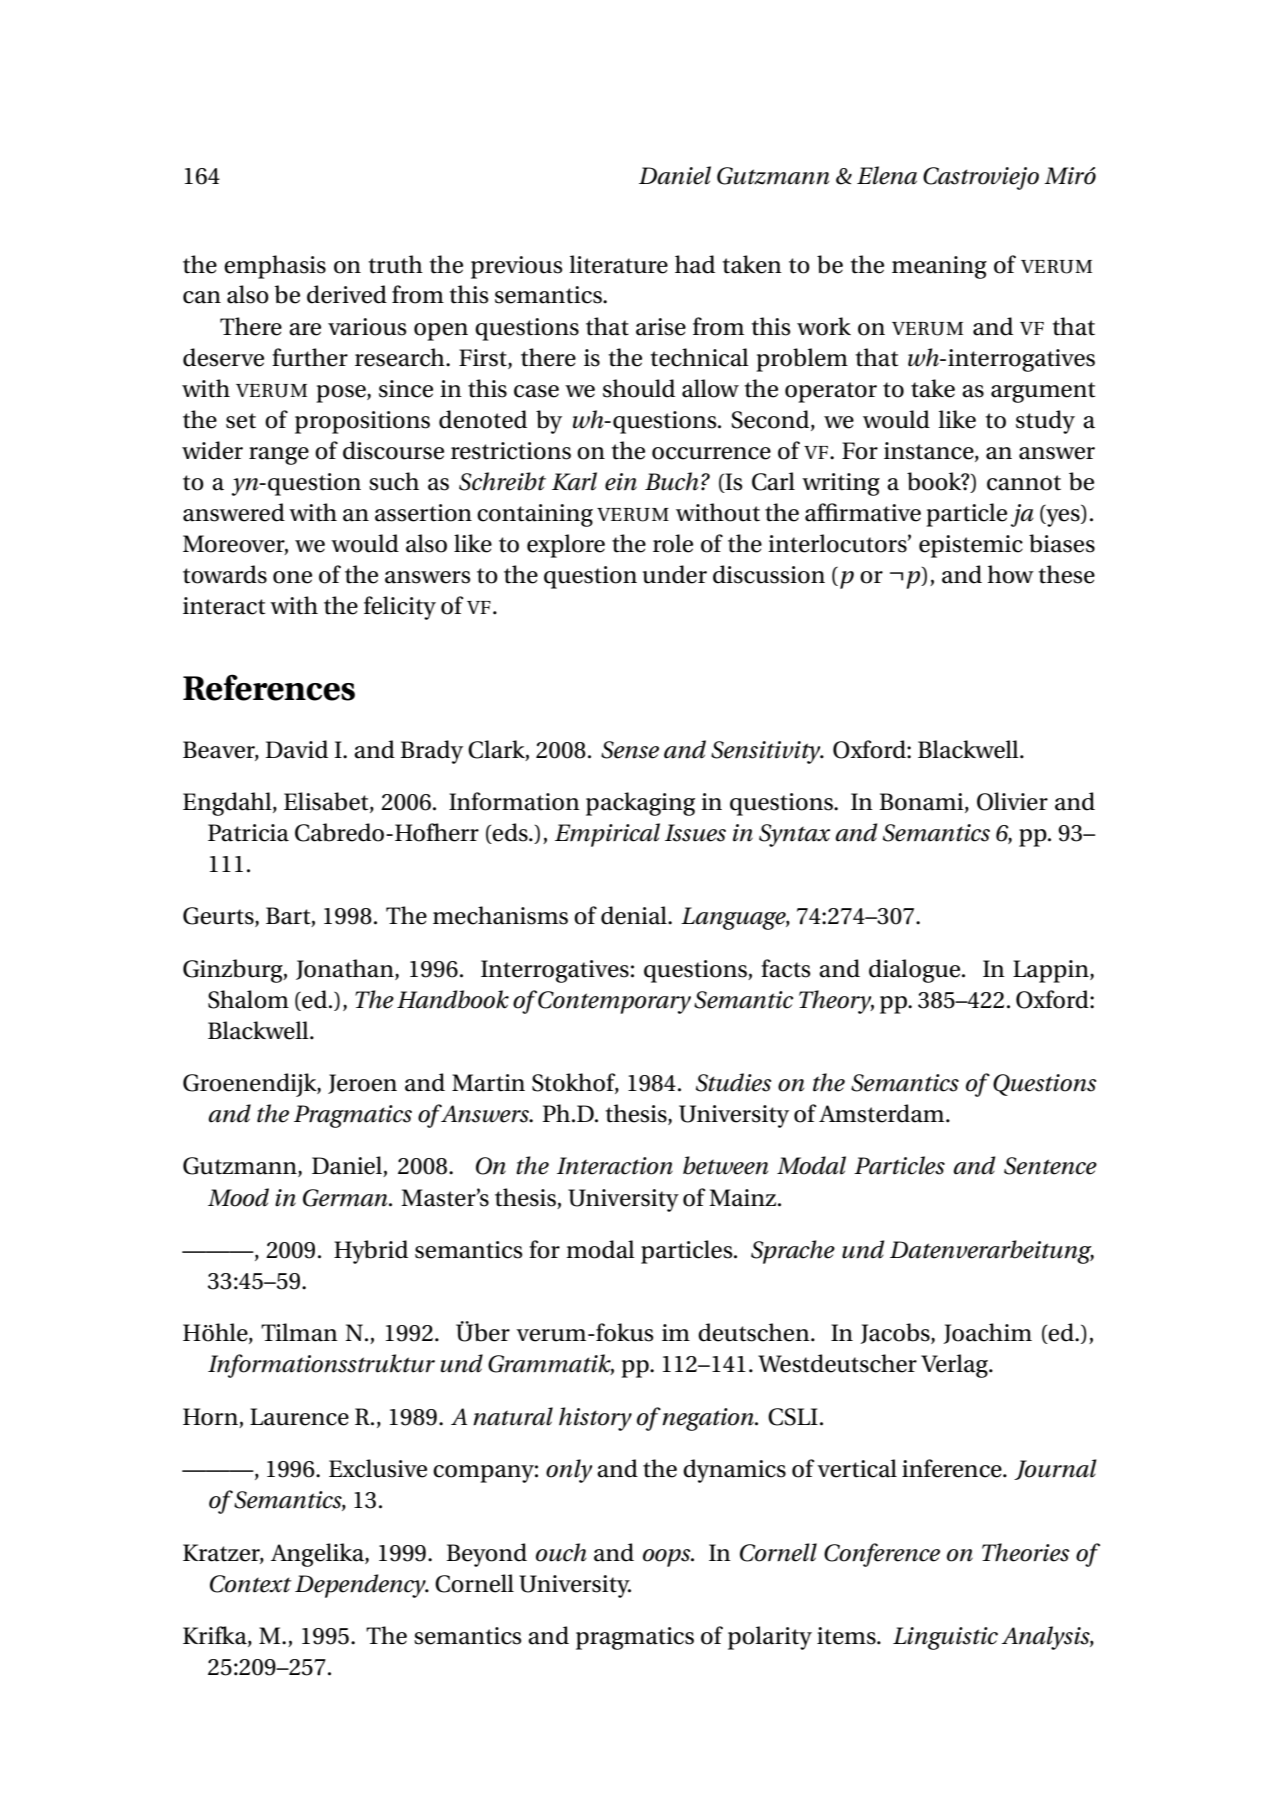 The height and width of the document is (1808, 1277). Describe the element at coordinates (939, 267) in the document. I see `meaning` at that location.
